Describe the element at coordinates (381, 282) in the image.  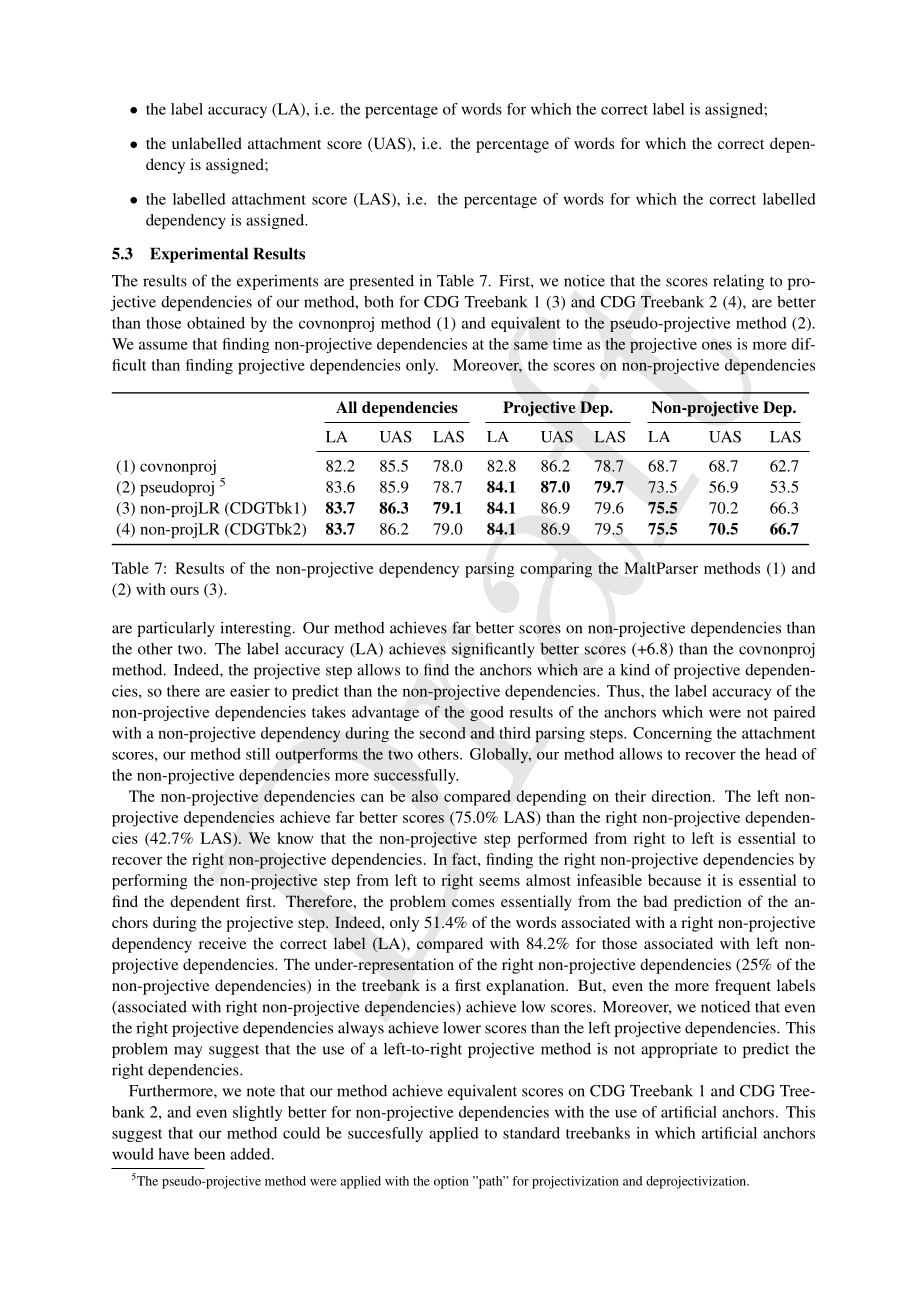
I see `presented` at that location.
